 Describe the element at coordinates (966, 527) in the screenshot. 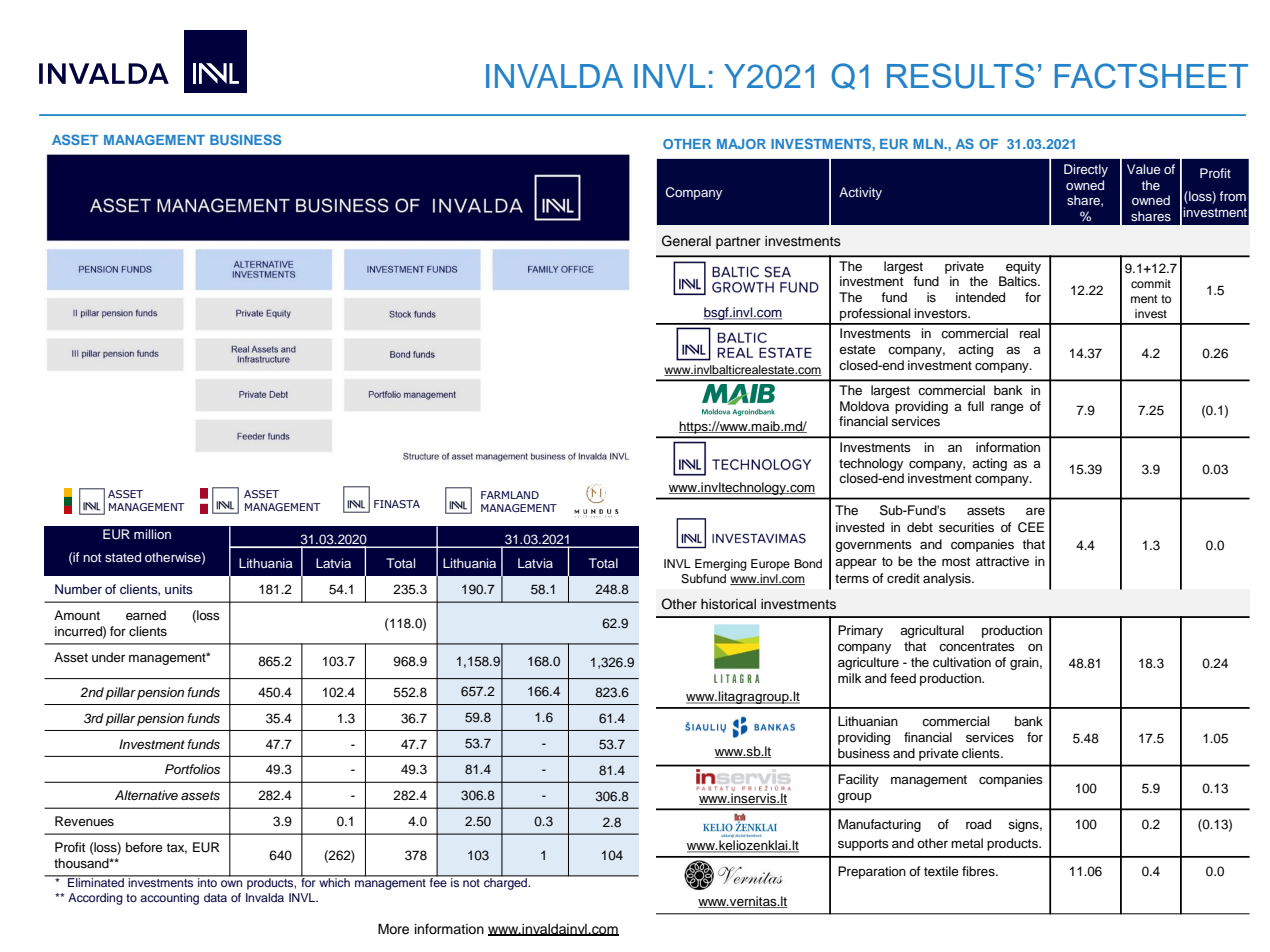

I see `securities` at that location.
